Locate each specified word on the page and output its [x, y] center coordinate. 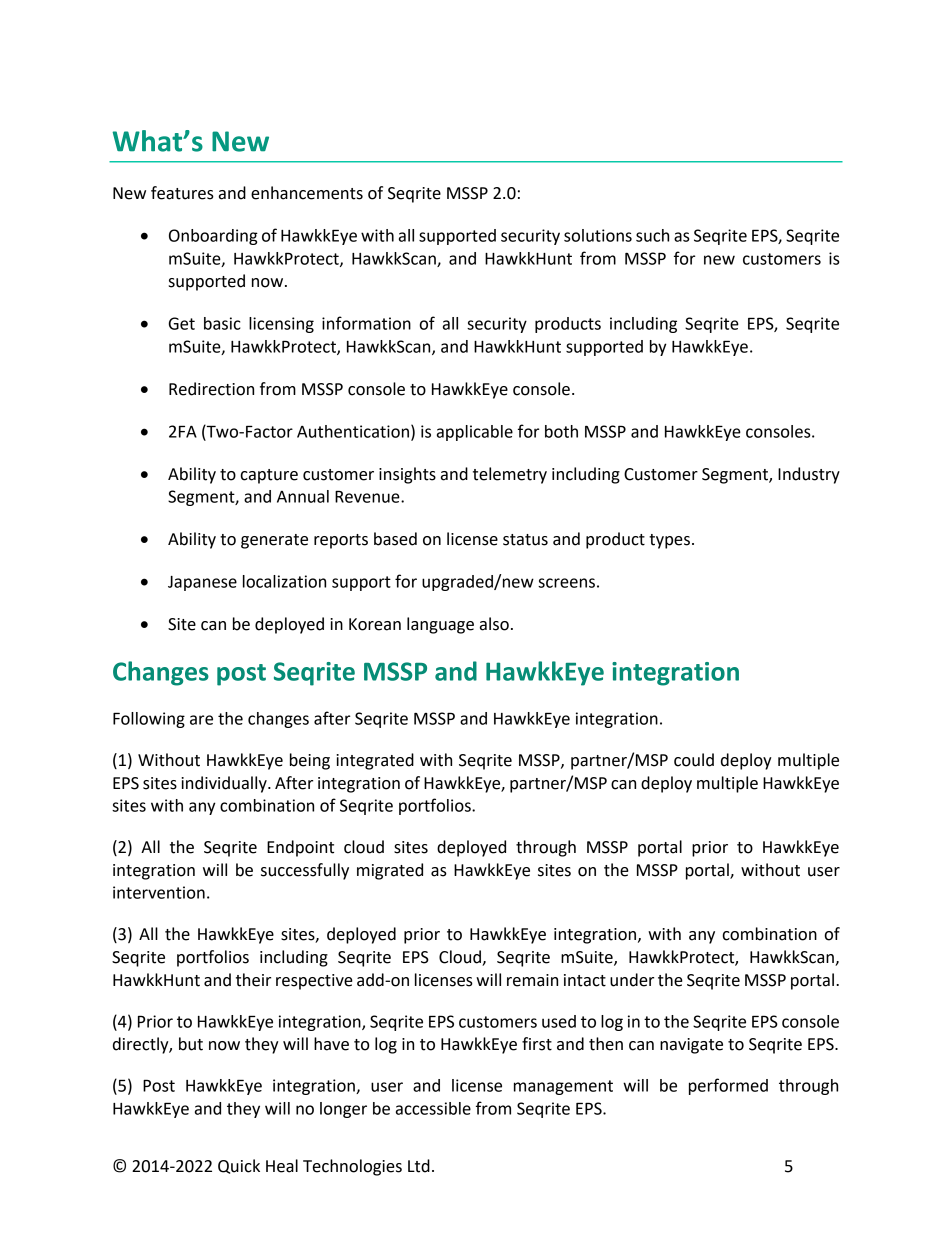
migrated [390, 871]
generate [274, 541]
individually [225, 784]
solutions [598, 235]
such [652, 235]
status [525, 540]
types [669, 541]
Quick [239, 1166]
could [694, 760]
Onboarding [213, 237]
